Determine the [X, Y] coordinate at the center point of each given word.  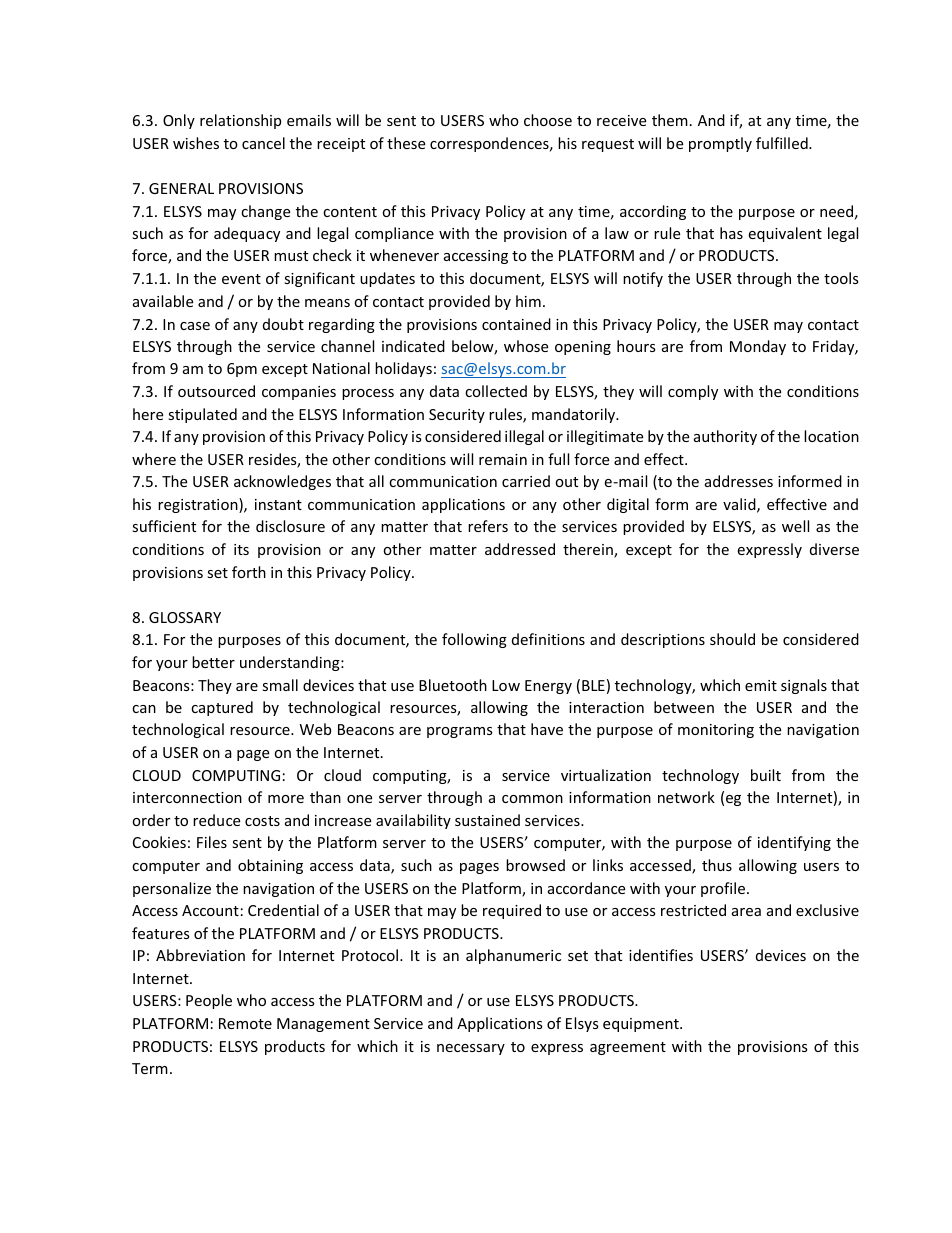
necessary [471, 1049]
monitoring [716, 731]
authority [725, 437]
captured [222, 708]
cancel [263, 143]
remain [503, 459]
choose [548, 120]
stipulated [202, 415]
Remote [245, 1023]
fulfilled [783, 143]
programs [460, 732]
